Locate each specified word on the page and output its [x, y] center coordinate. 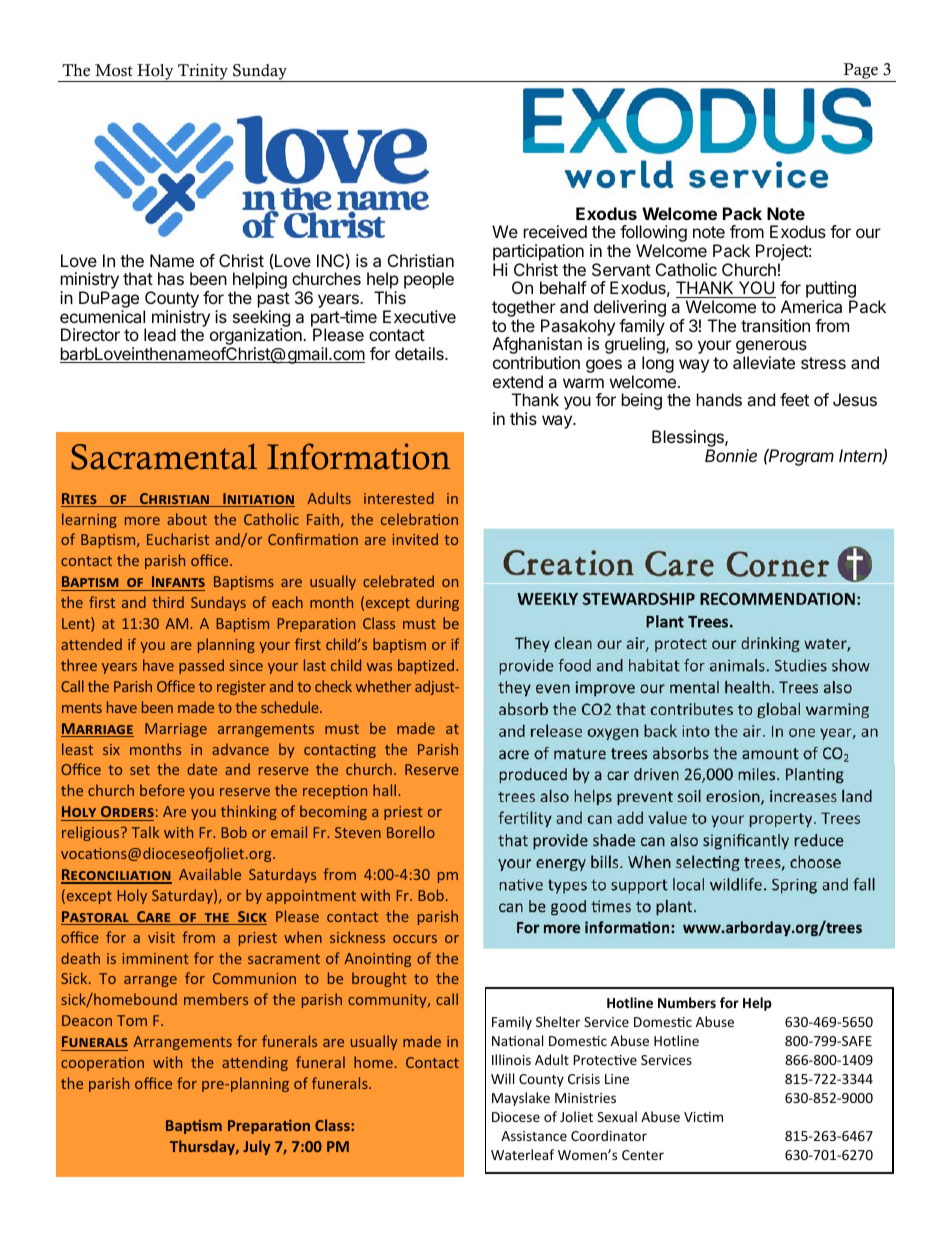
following [653, 235]
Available [210, 874]
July [256, 1147]
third [168, 602]
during [437, 603]
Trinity [203, 73]
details [420, 353]
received [555, 231]
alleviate [764, 362]
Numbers [687, 1002]
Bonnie [731, 455]
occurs [415, 939]
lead [160, 334]
